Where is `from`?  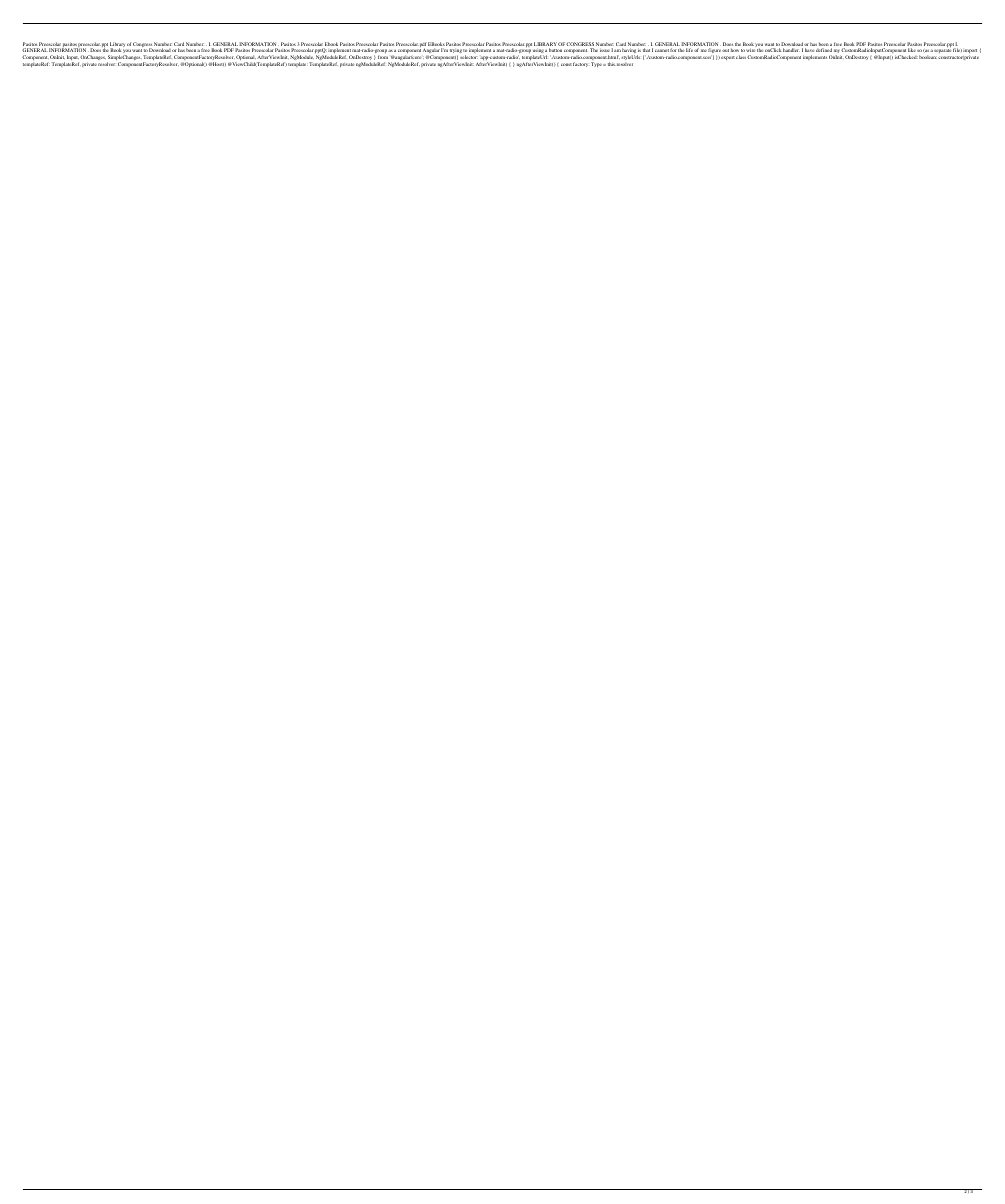
from is located at coordinates (383, 57).
